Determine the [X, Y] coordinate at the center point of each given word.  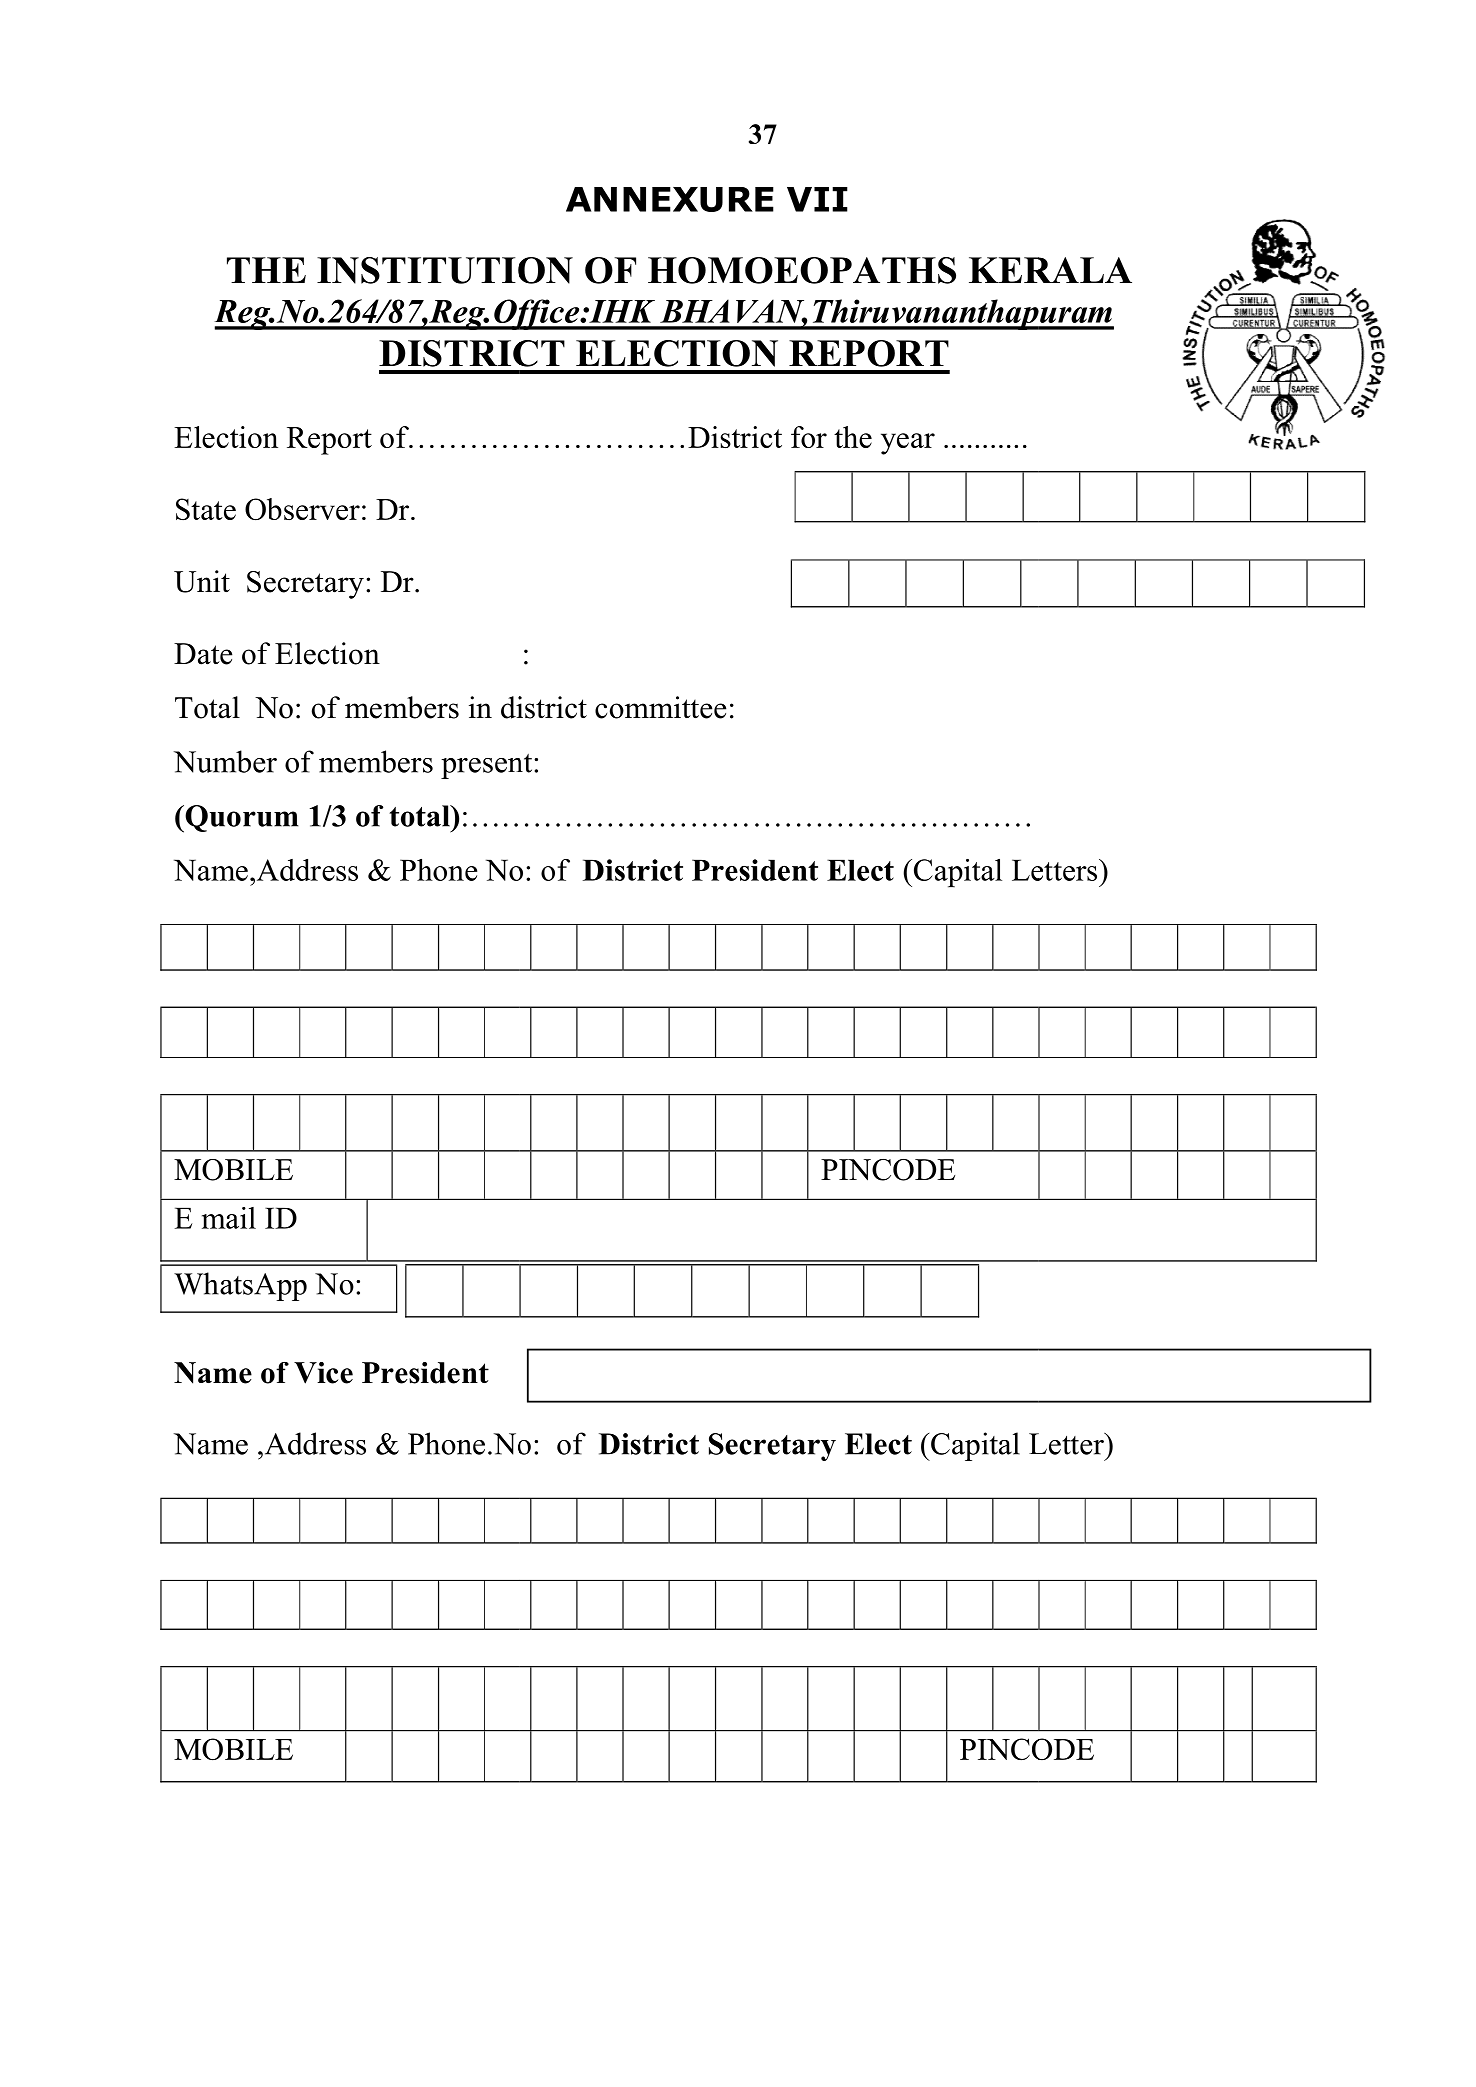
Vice [323, 1373]
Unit [202, 581]
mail [229, 1218]
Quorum [240, 819]
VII [817, 199]
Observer [302, 509]
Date [203, 654]
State [206, 509]
